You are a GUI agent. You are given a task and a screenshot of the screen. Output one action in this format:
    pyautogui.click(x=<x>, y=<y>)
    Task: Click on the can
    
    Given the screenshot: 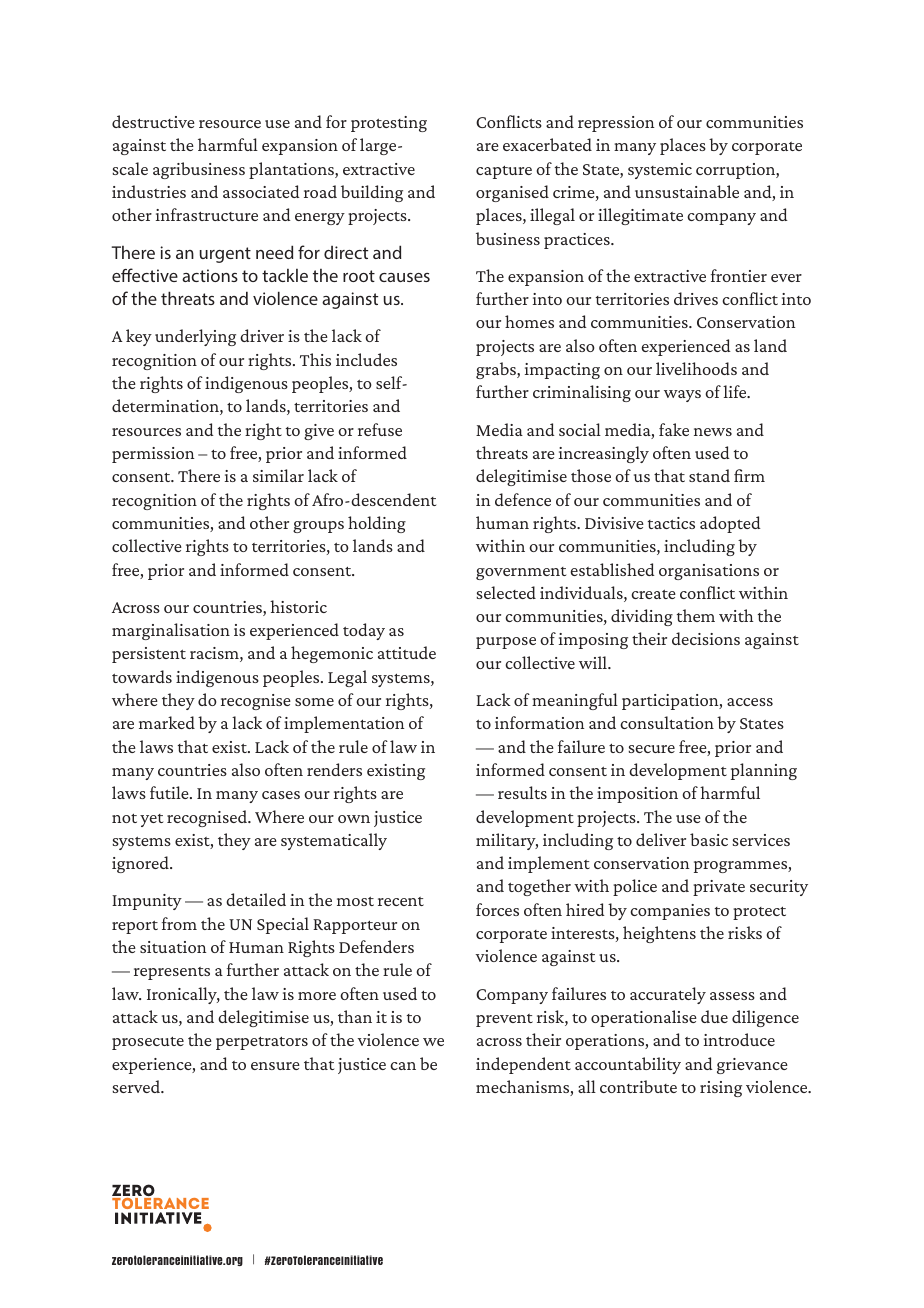 What is the action you would take?
    pyautogui.click(x=403, y=1066)
